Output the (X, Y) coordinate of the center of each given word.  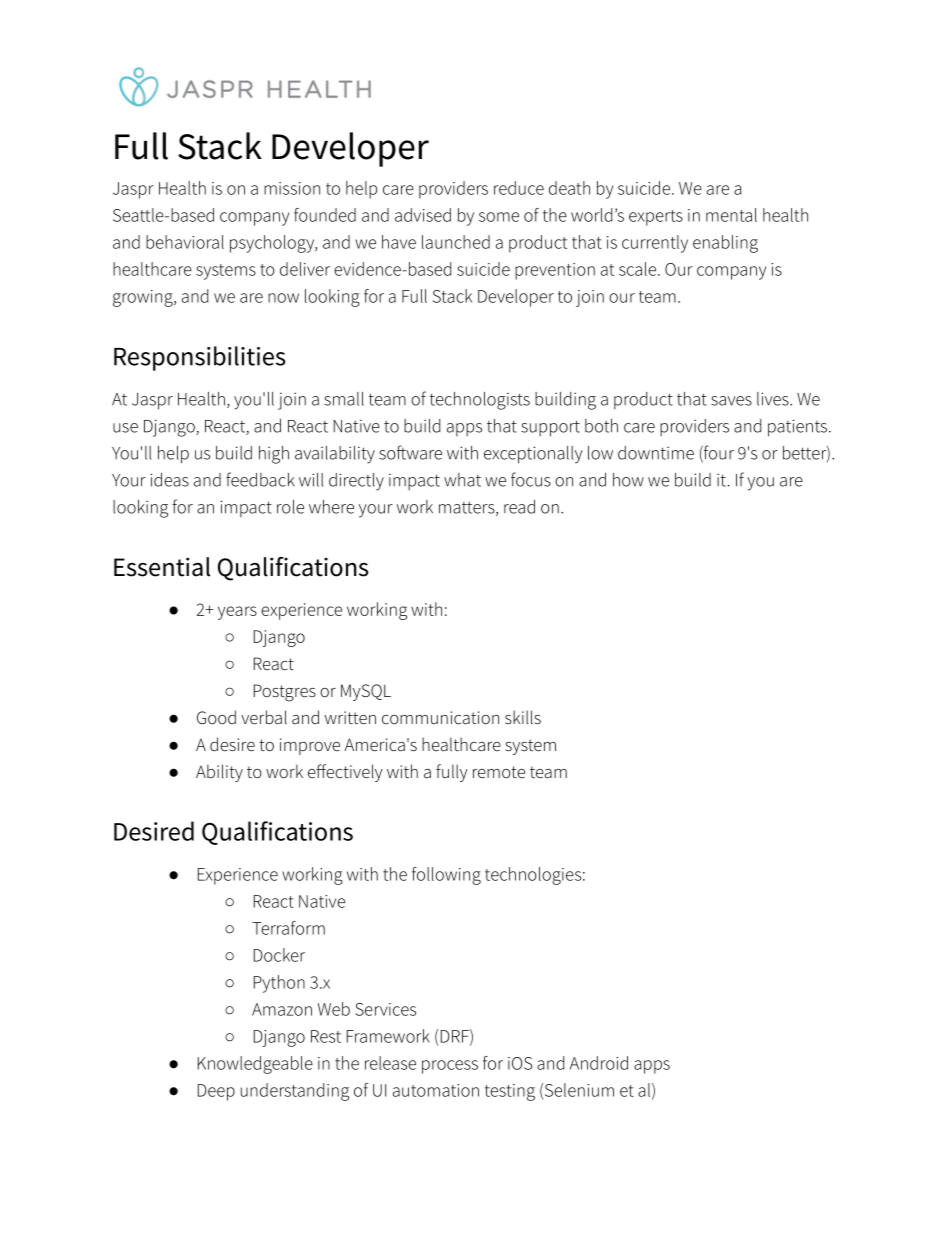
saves (731, 401)
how (628, 480)
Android (599, 1063)
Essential (162, 567)
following (446, 876)
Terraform (288, 928)
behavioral (185, 242)
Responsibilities (200, 358)
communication (440, 718)
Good (216, 717)
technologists (480, 401)
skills (523, 717)
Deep (216, 1092)
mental (731, 215)
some (499, 217)
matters (468, 509)
